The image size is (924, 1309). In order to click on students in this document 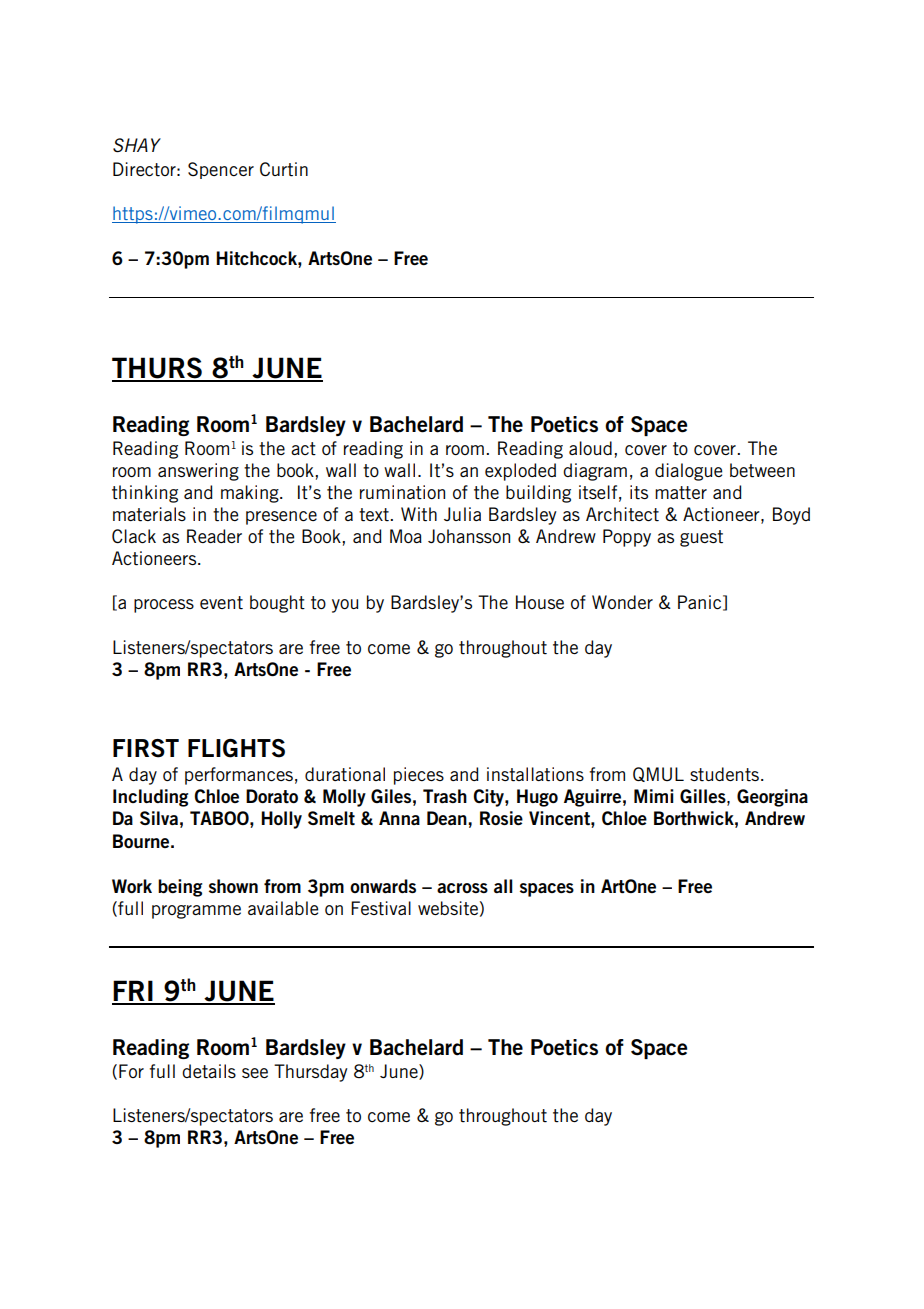, I will do `click(724, 774)`.
